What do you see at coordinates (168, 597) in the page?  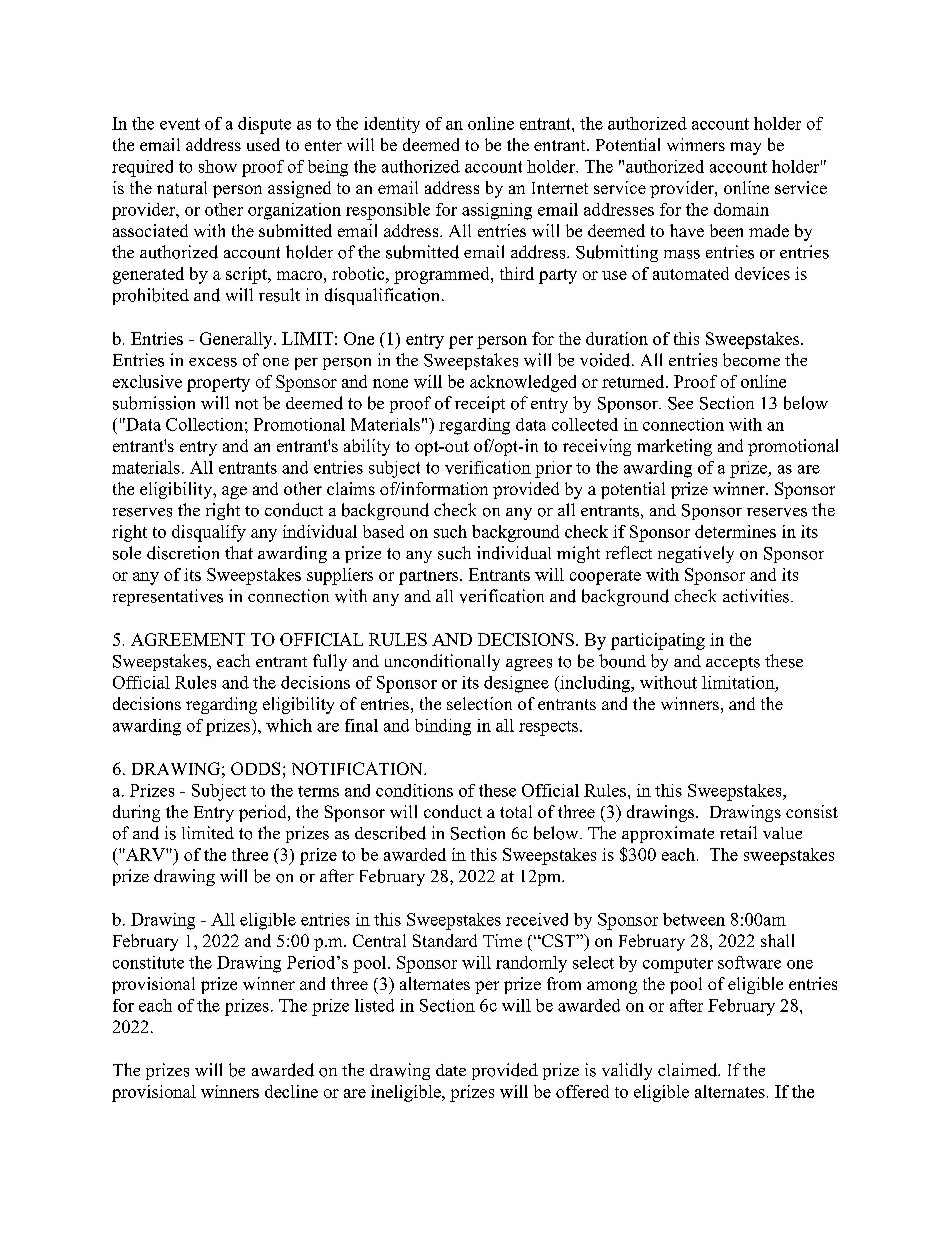 I see `representatives` at bounding box center [168, 597].
